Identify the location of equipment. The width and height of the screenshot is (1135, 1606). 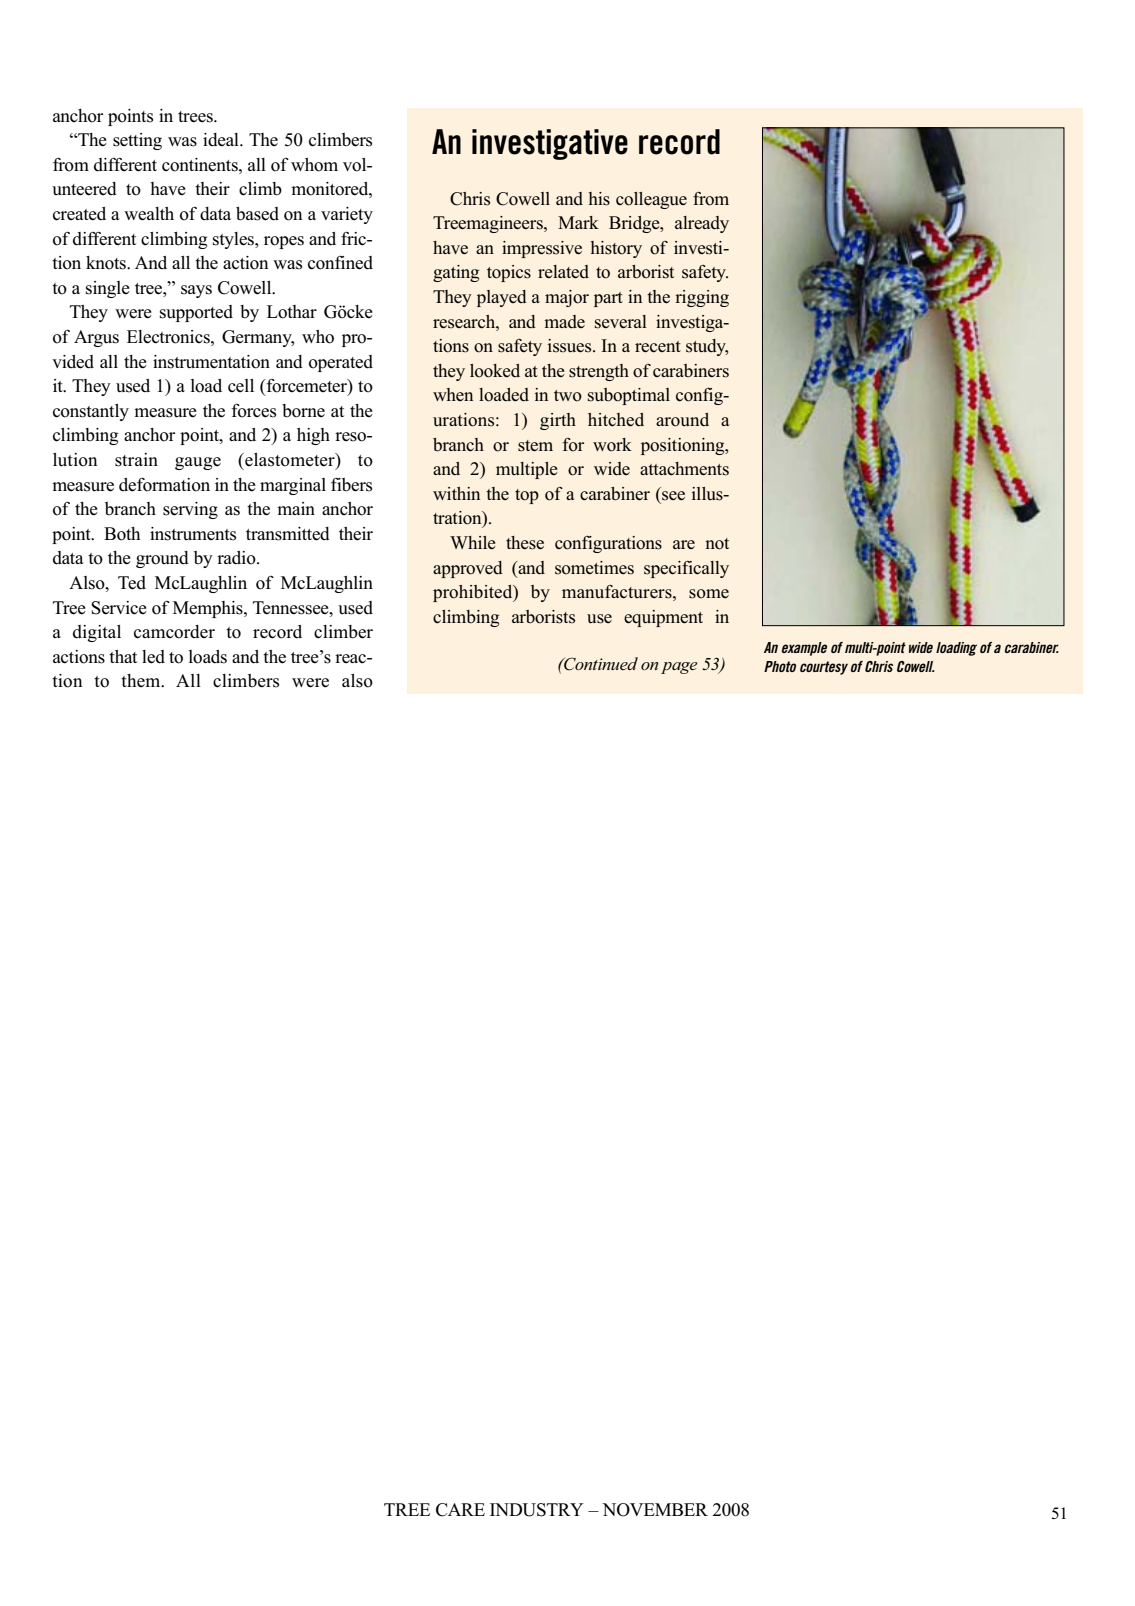
(663, 618).
